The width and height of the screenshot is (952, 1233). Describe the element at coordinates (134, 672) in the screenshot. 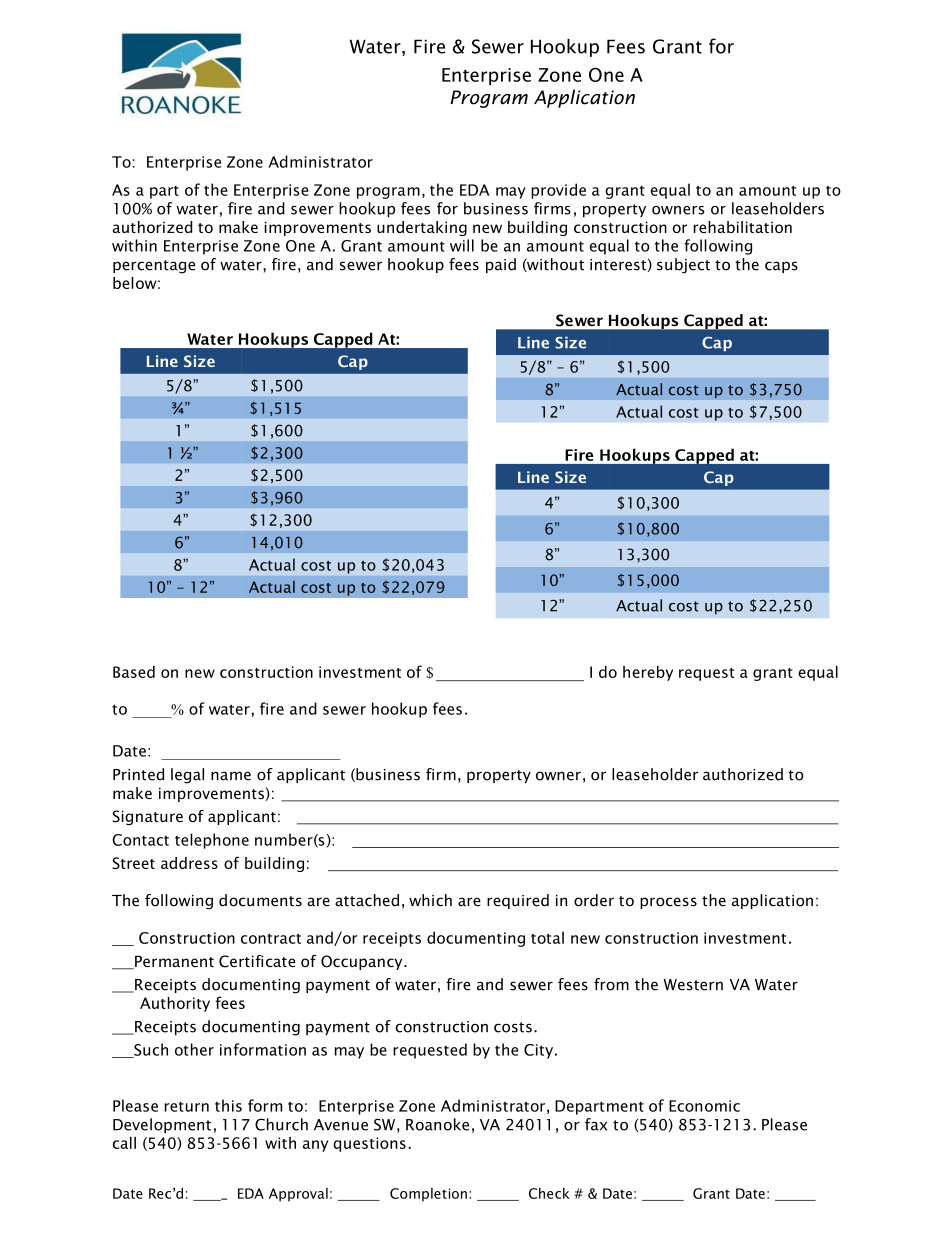

I see `Based` at that location.
